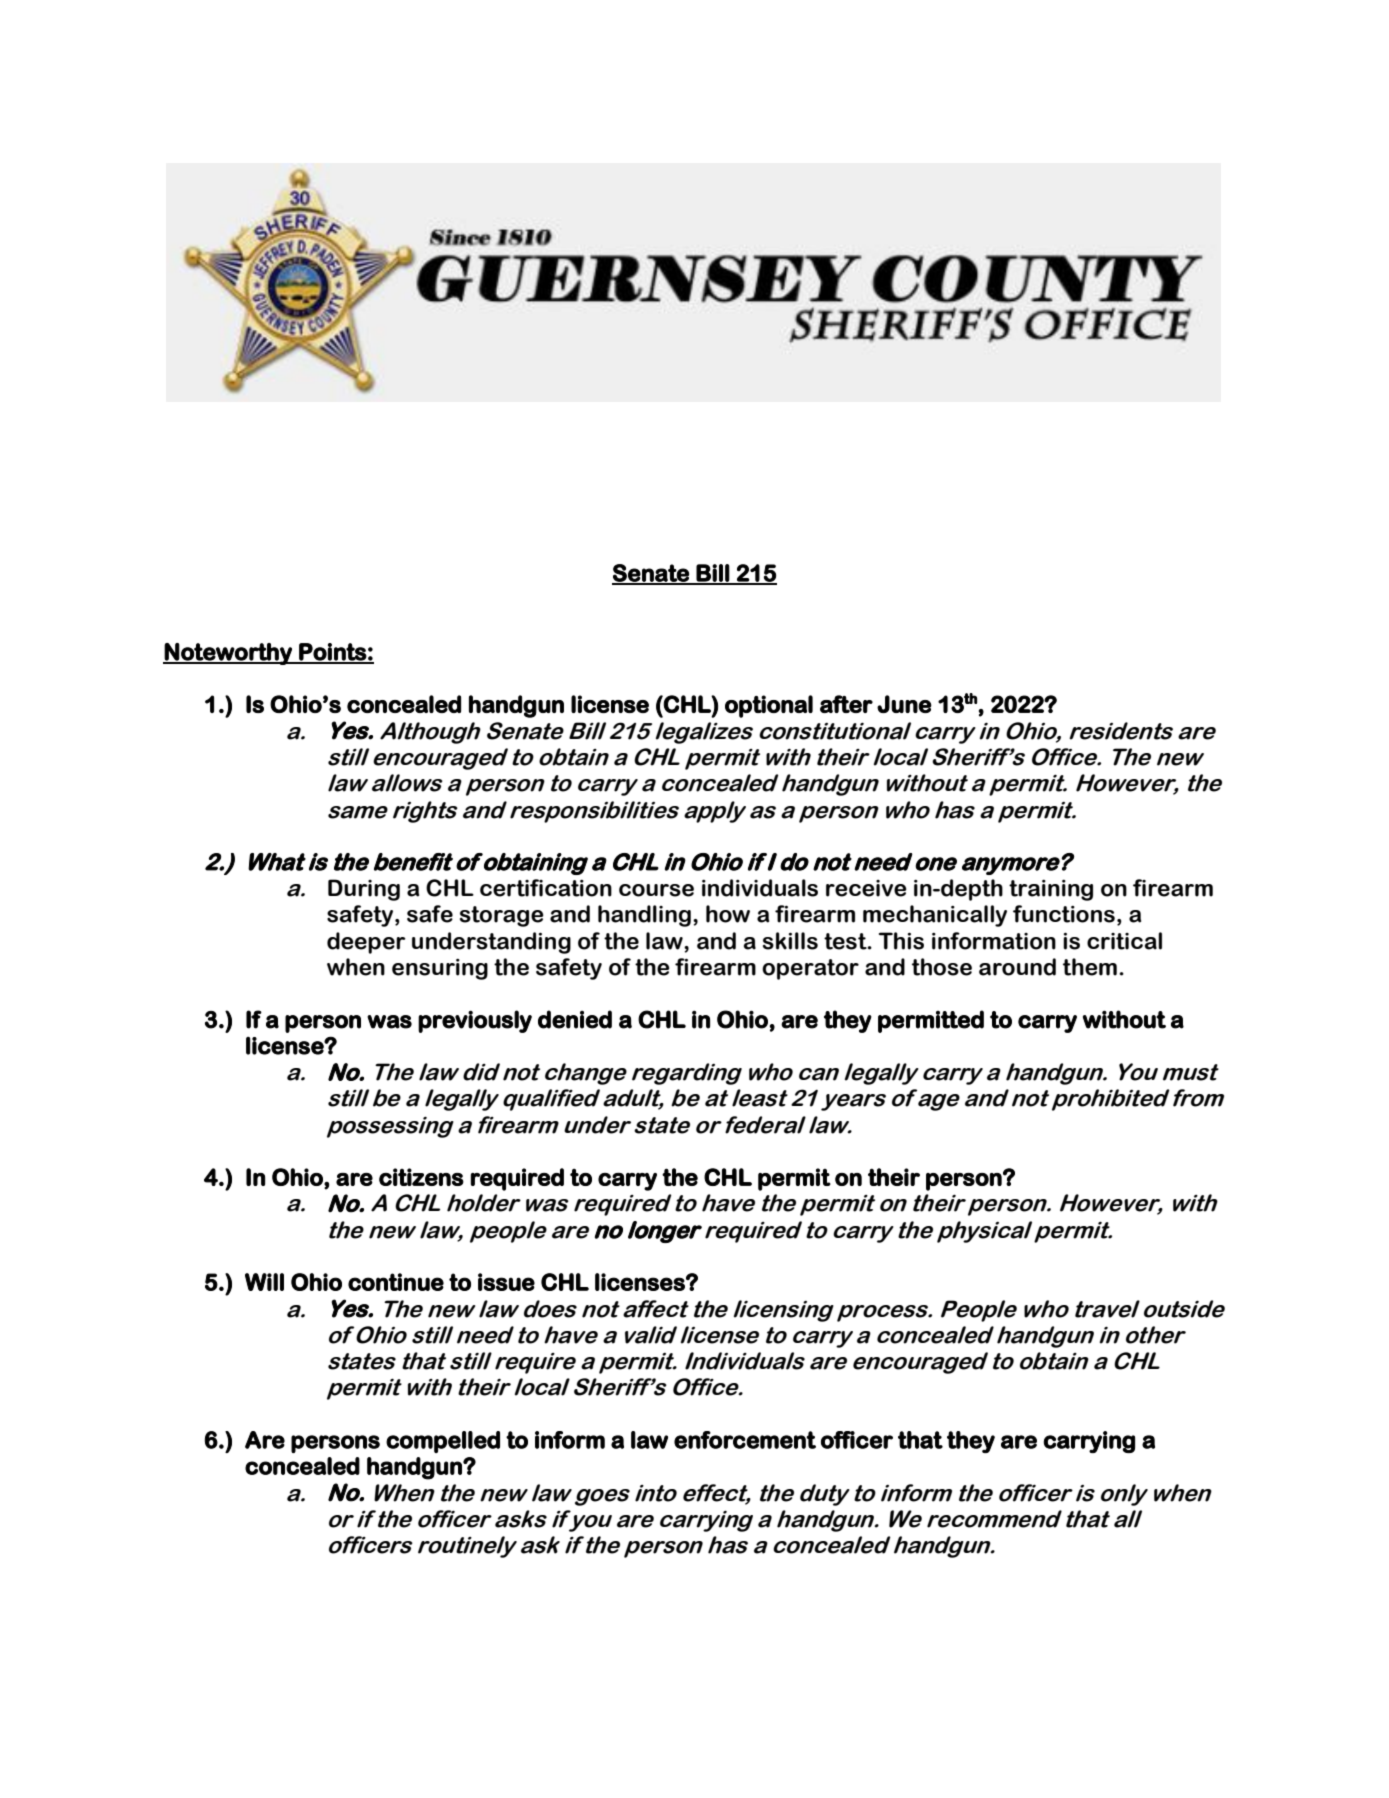 The height and width of the document is (1798, 1389). I want to click on issue, so click(506, 1282).
